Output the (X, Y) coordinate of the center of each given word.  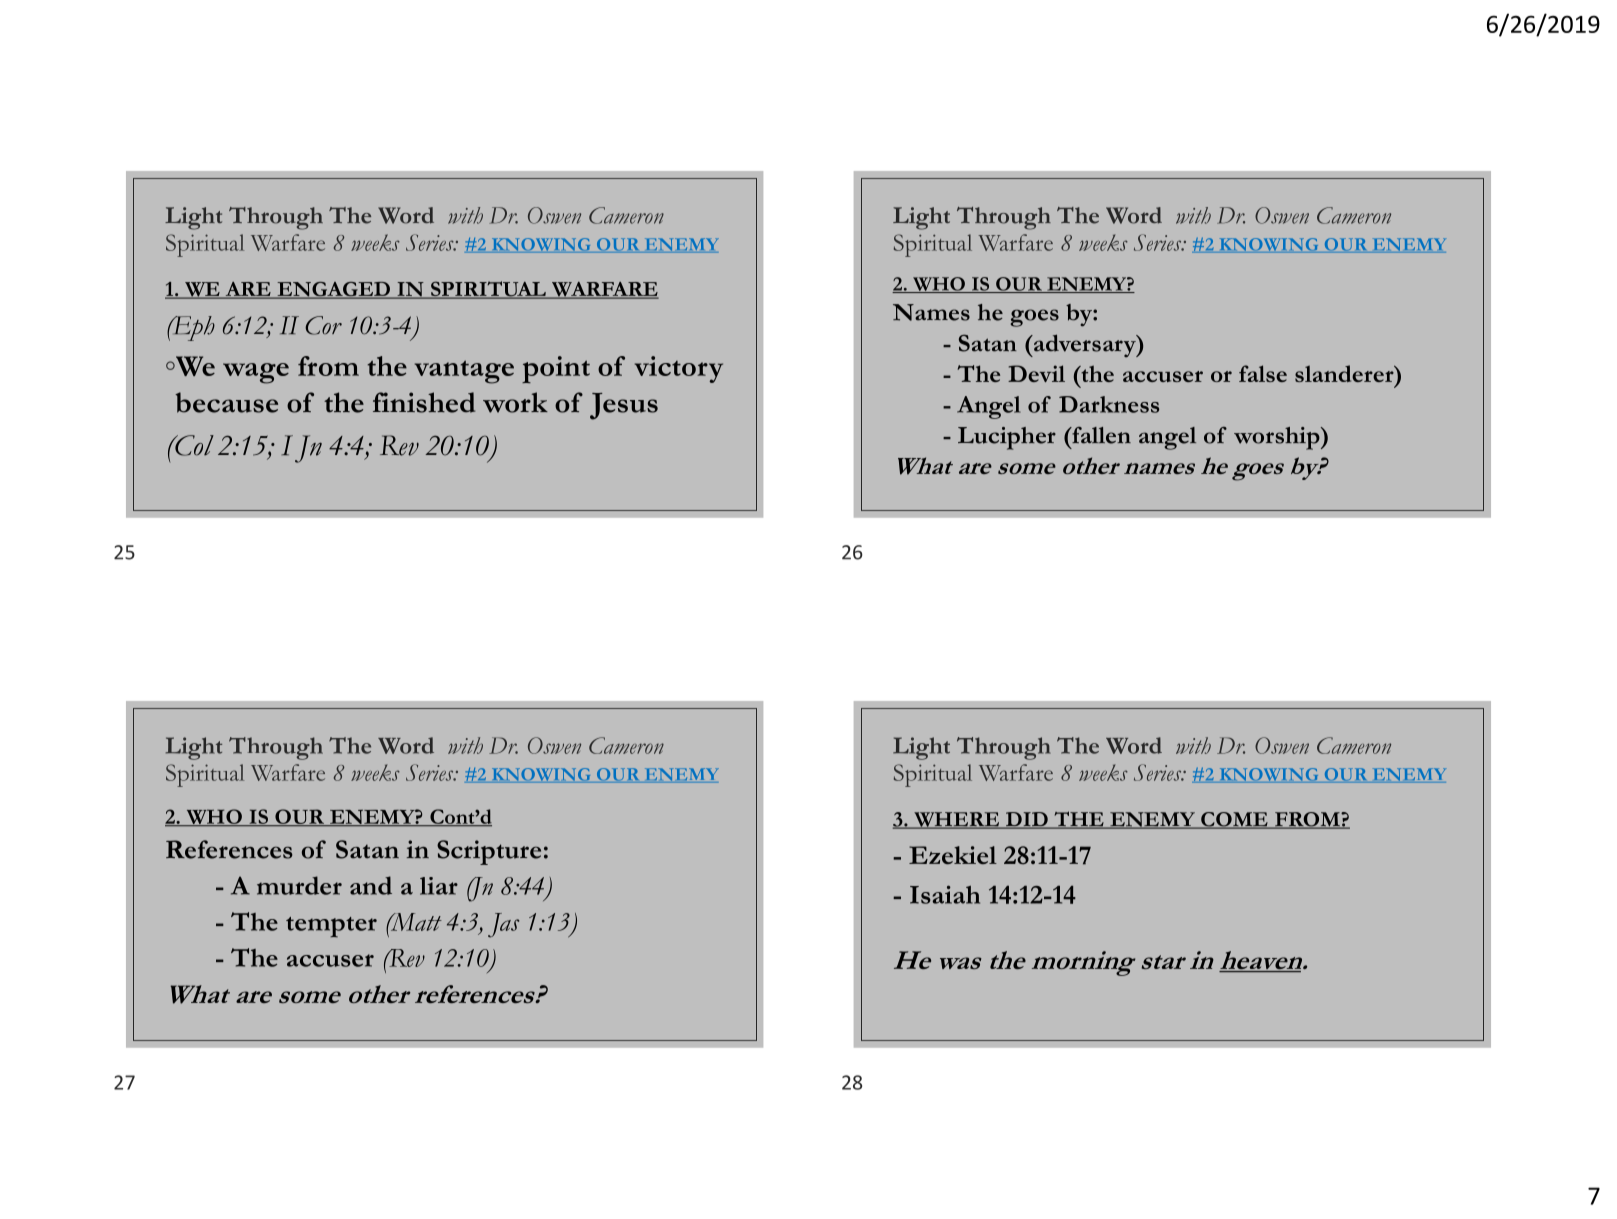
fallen (1100, 435)
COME (1234, 820)
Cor (323, 325)
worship (1278, 438)
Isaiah (945, 895)
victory (679, 369)
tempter (331, 927)
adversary (1085, 345)
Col (193, 445)
